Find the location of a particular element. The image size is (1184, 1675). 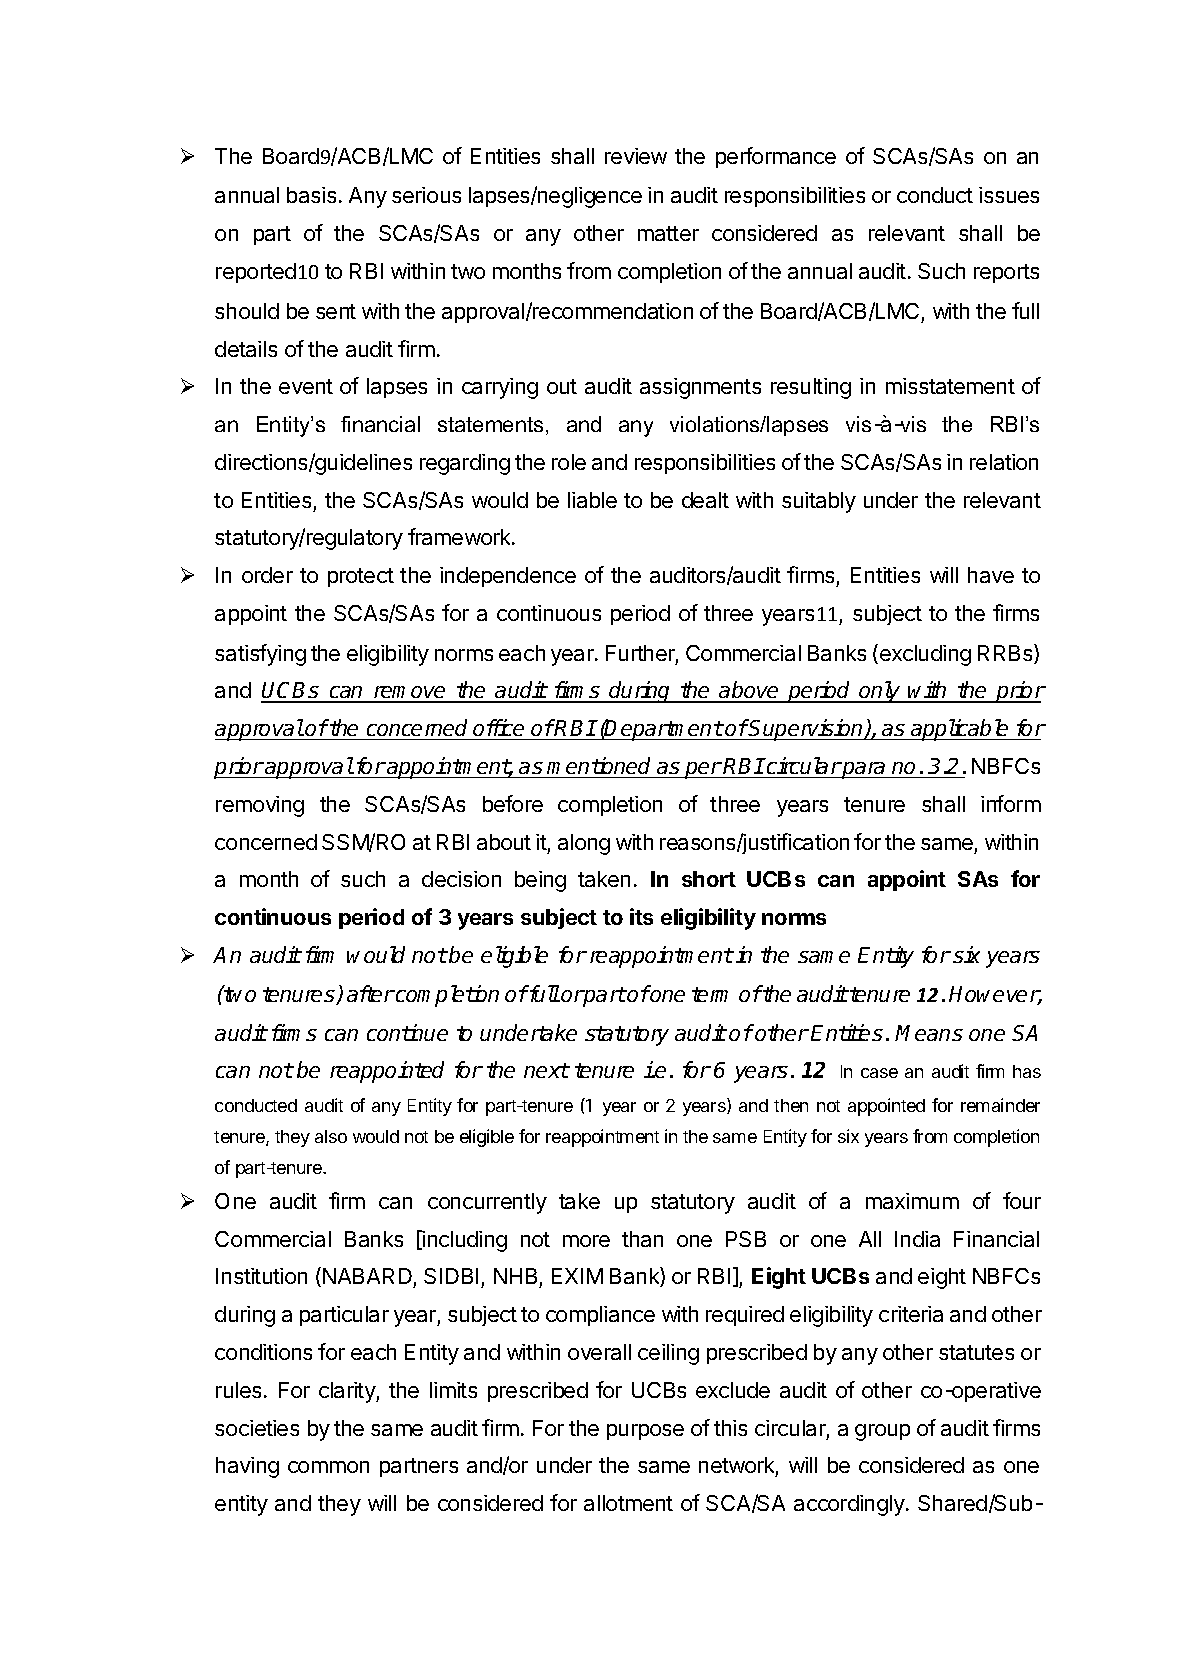

review is located at coordinates (636, 156).
